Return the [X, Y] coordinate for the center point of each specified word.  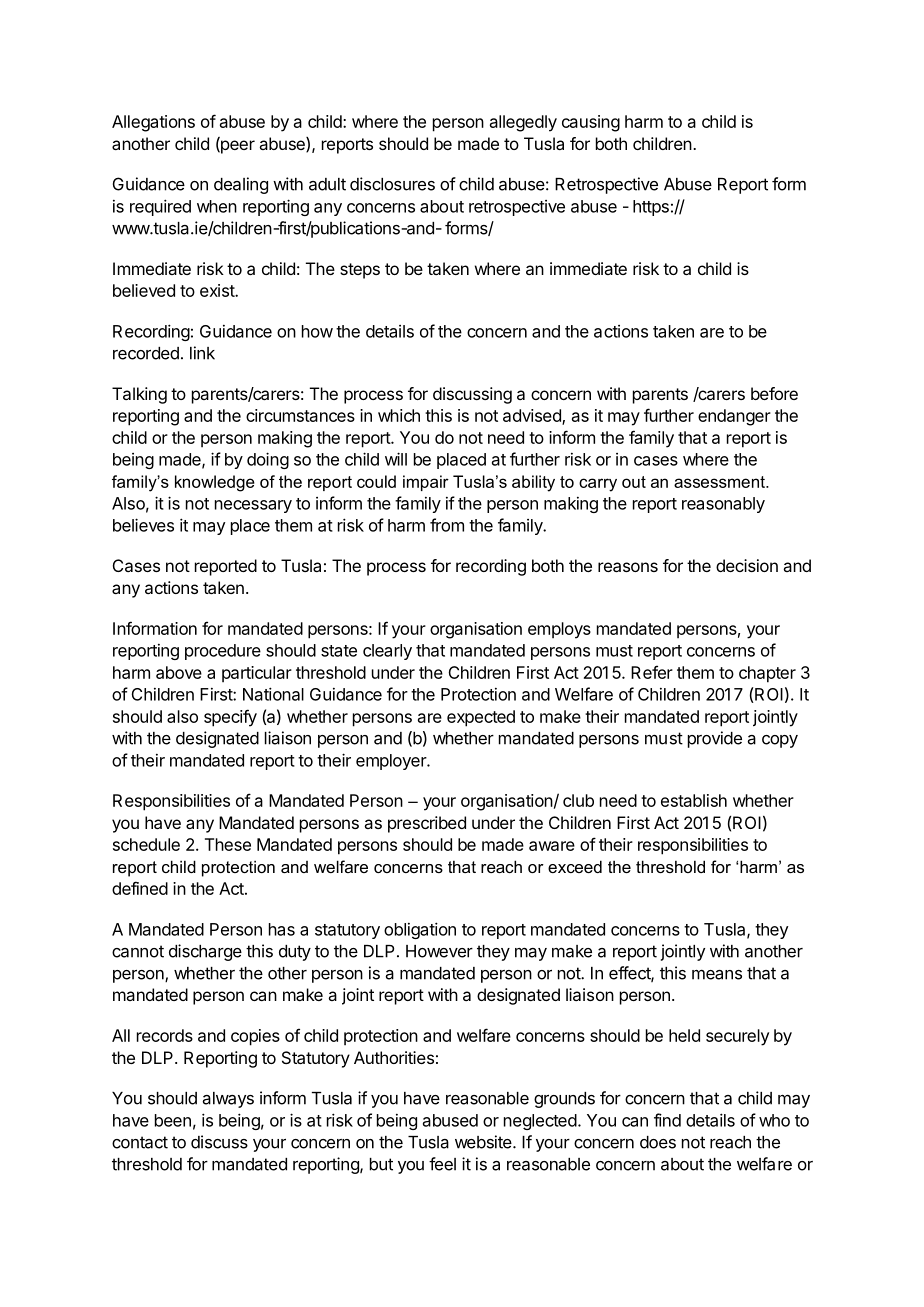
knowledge [215, 483]
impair [426, 483]
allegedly [523, 123]
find [667, 1120]
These [228, 844]
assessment [720, 482]
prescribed [427, 824]
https [651, 208]
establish [694, 800]
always [228, 1100]
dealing [241, 185]
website [484, 1142]
